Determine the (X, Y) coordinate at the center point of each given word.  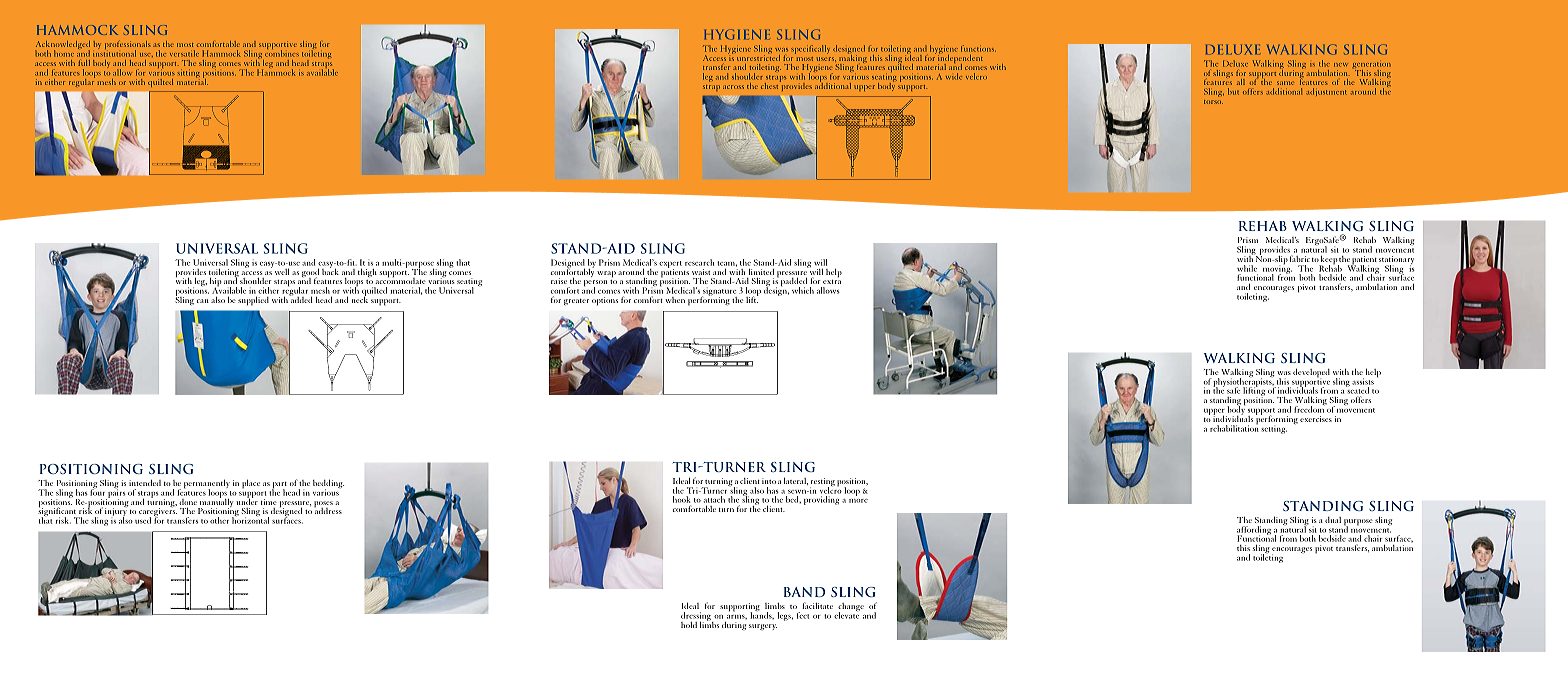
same (1285, 83)
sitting (189, 74)
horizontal (250, 519)
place (251, 484)
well (282, 271)
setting (1274, 430)
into (769, 481)
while (1247, 268)
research (699, 262)
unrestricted (757, 56)
